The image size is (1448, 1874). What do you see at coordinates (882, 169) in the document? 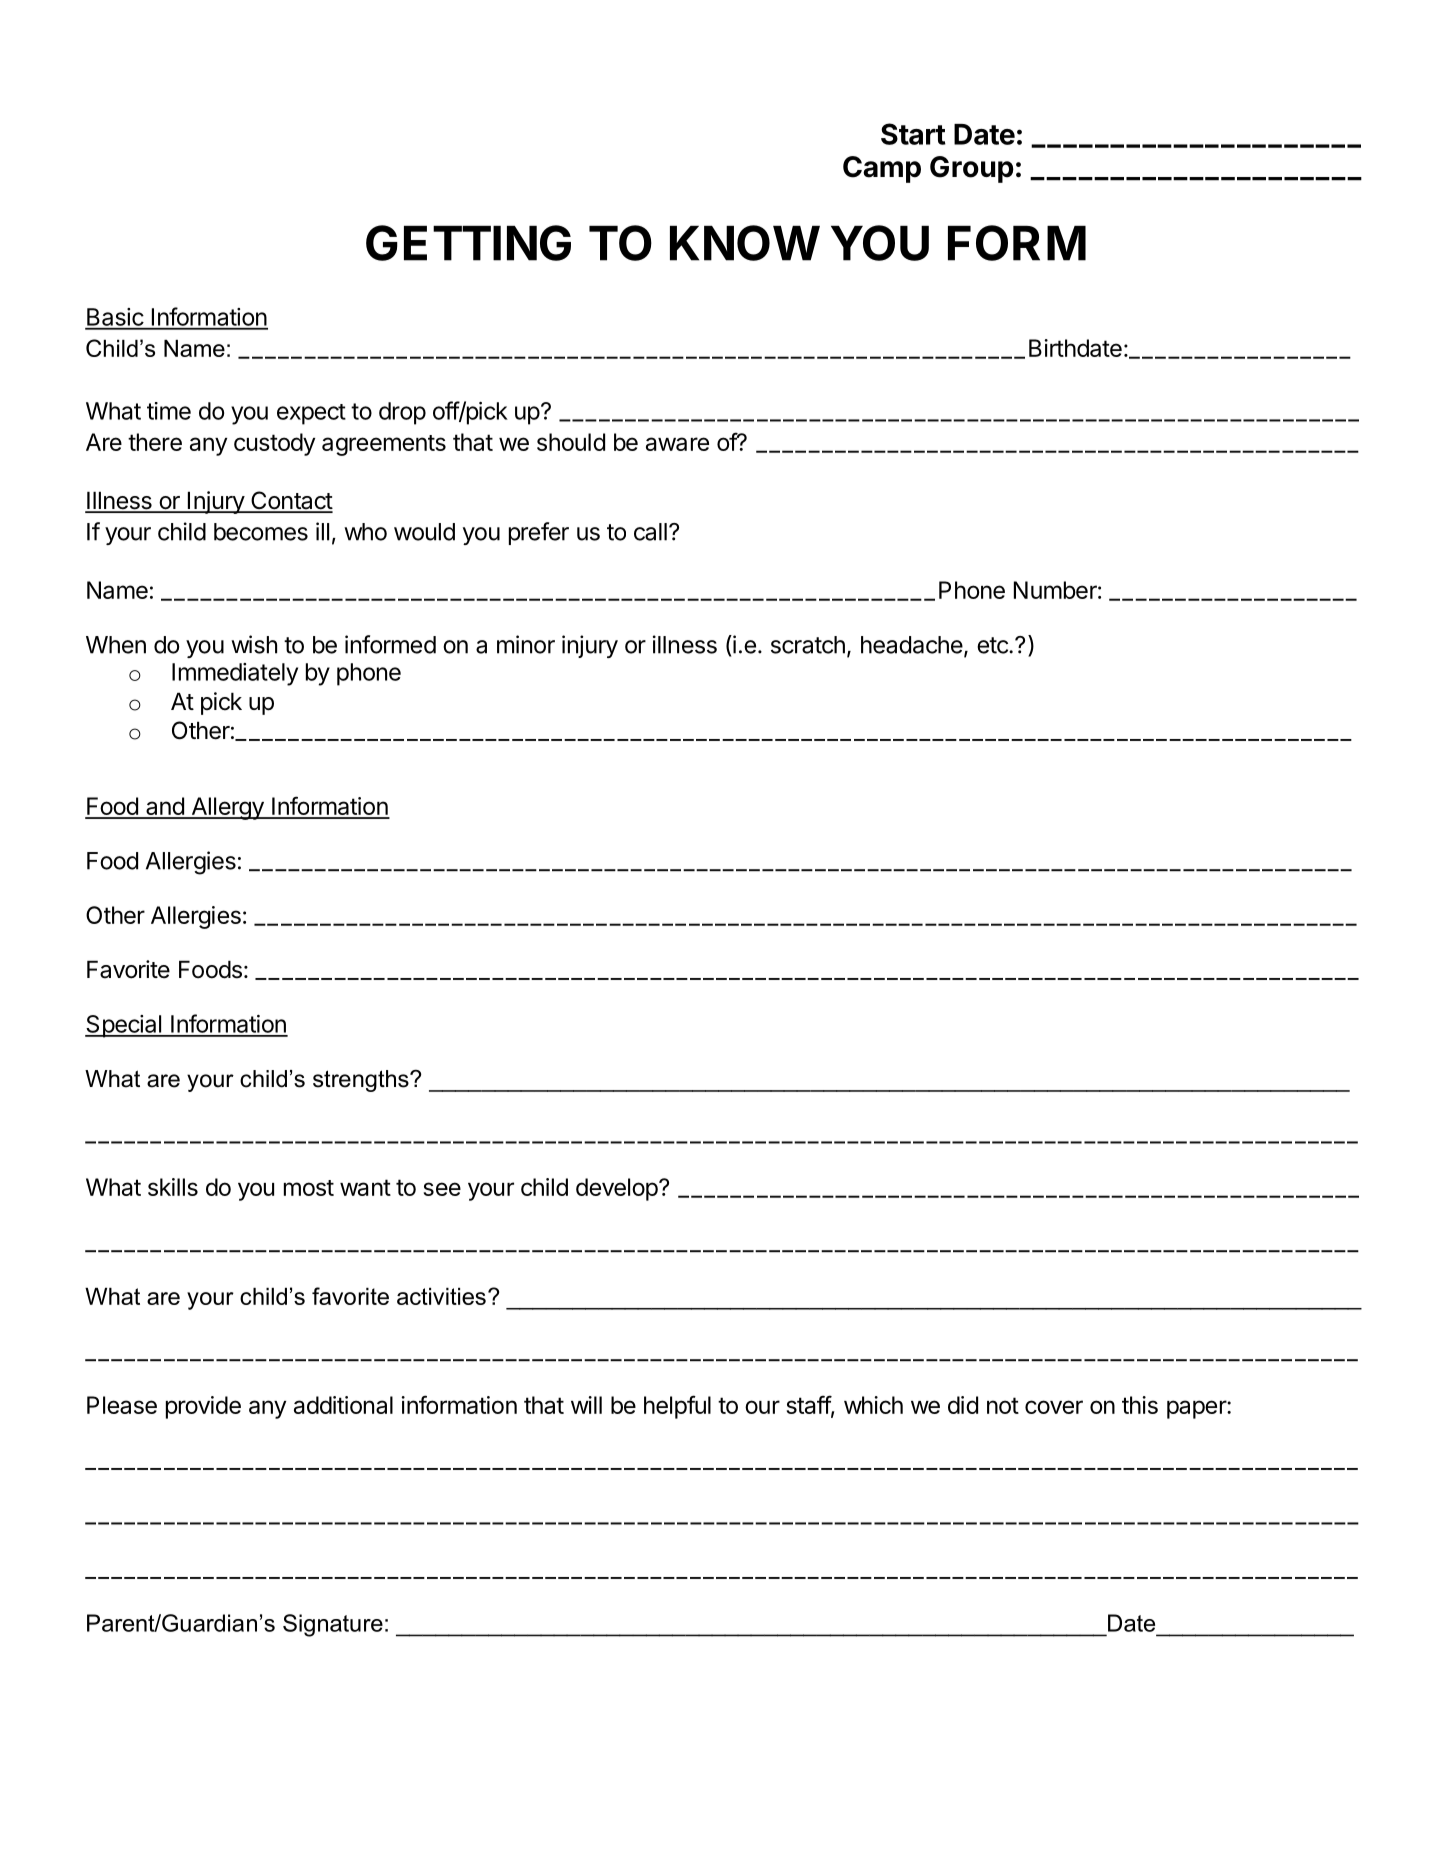
I see `Camp` at bounding box center [882, 169].
